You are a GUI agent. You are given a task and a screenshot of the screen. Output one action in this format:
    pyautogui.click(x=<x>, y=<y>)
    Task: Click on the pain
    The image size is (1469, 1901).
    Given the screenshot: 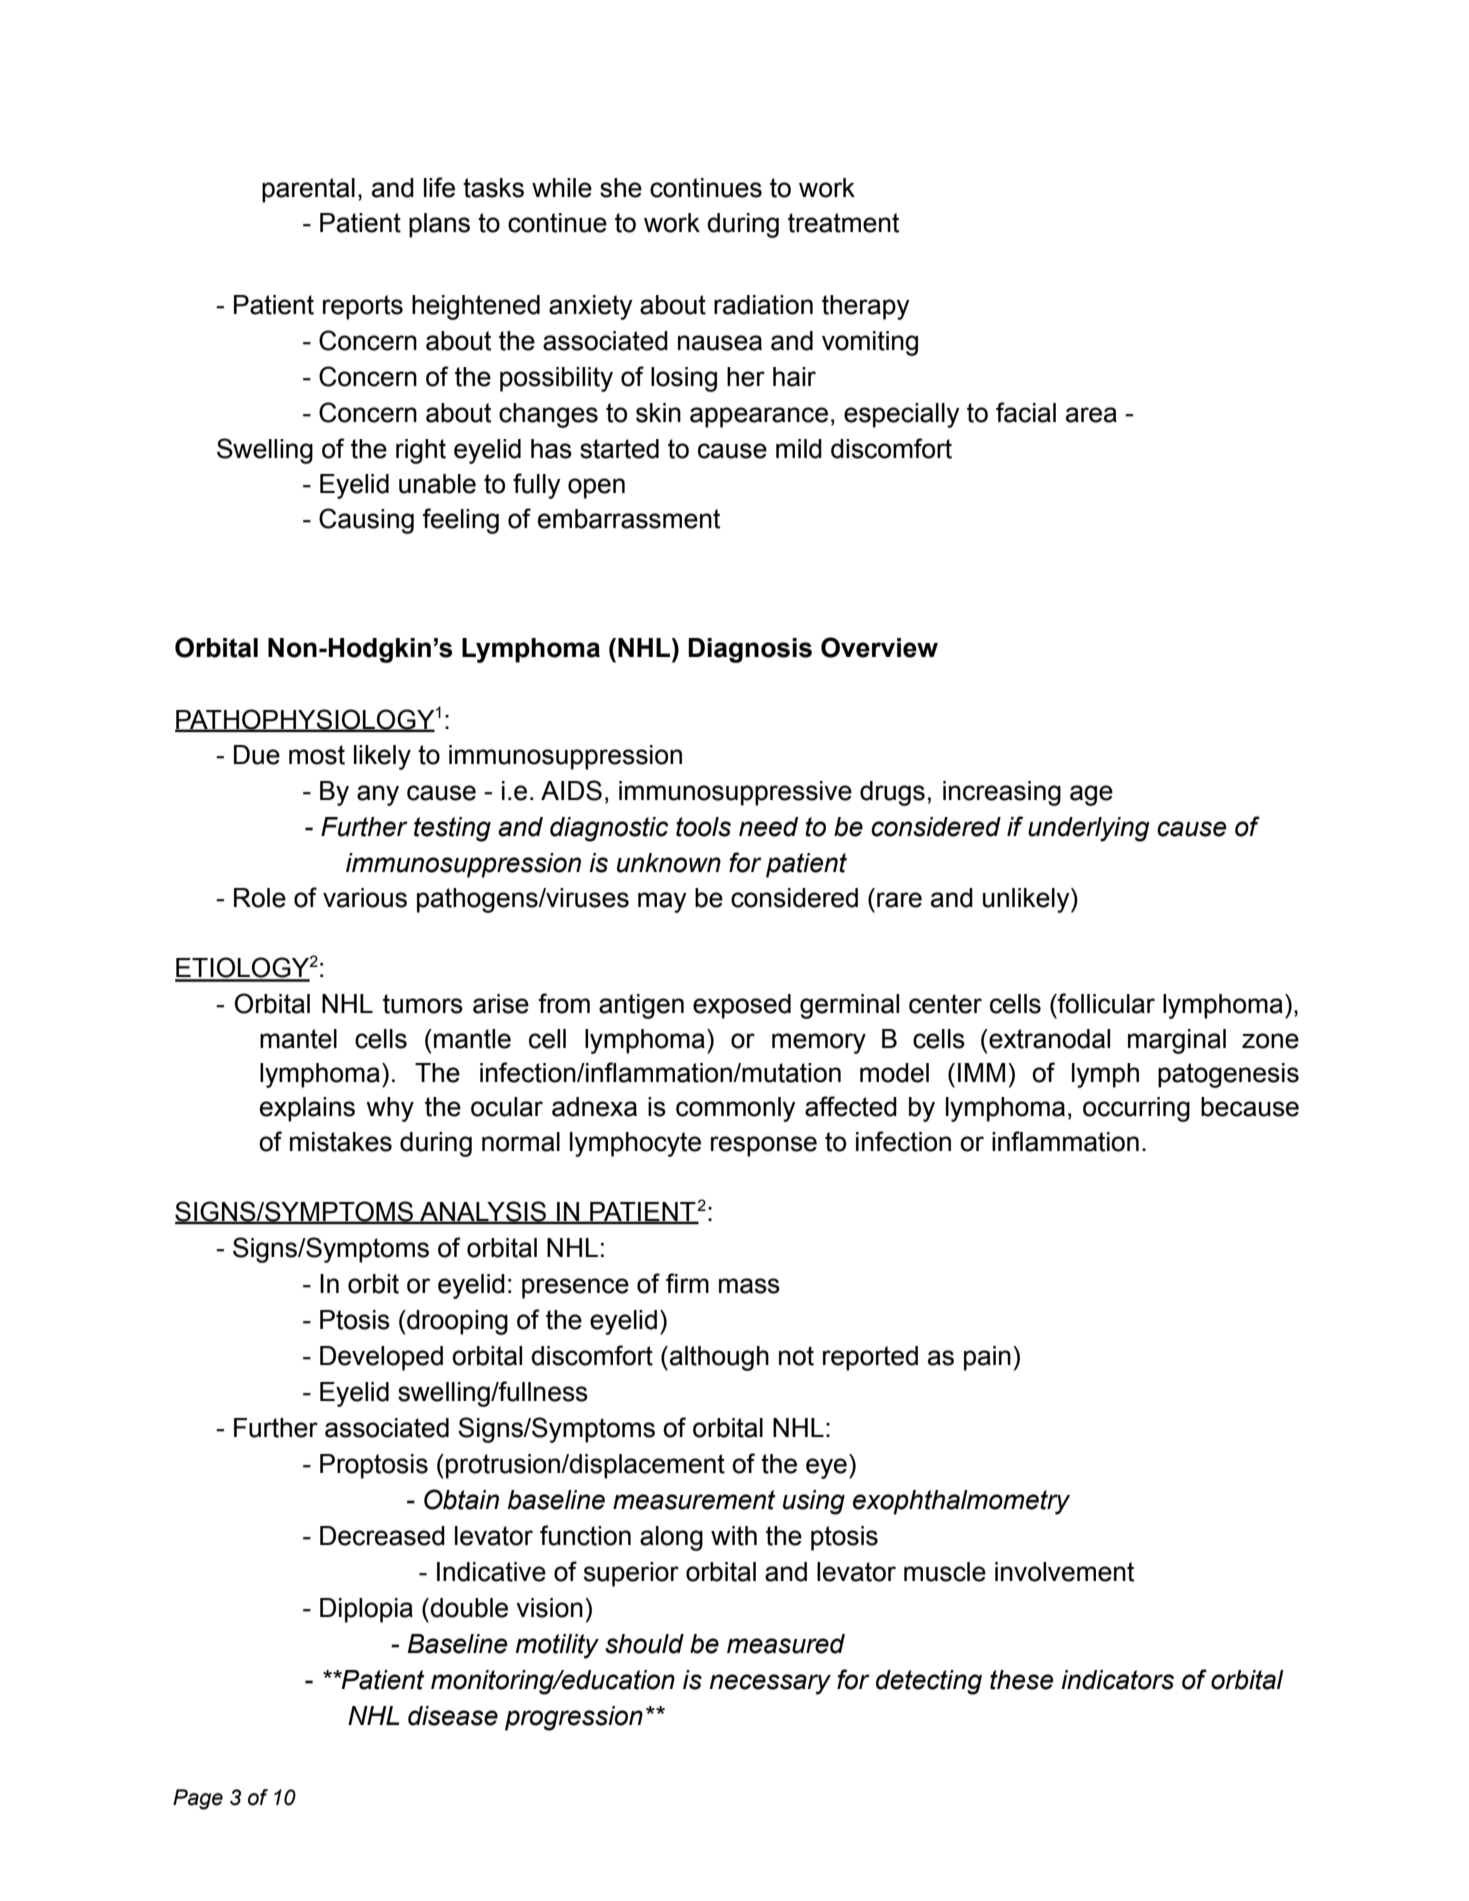 What is the action you would take?
    pyautogui.click(x=987, y=1358)
